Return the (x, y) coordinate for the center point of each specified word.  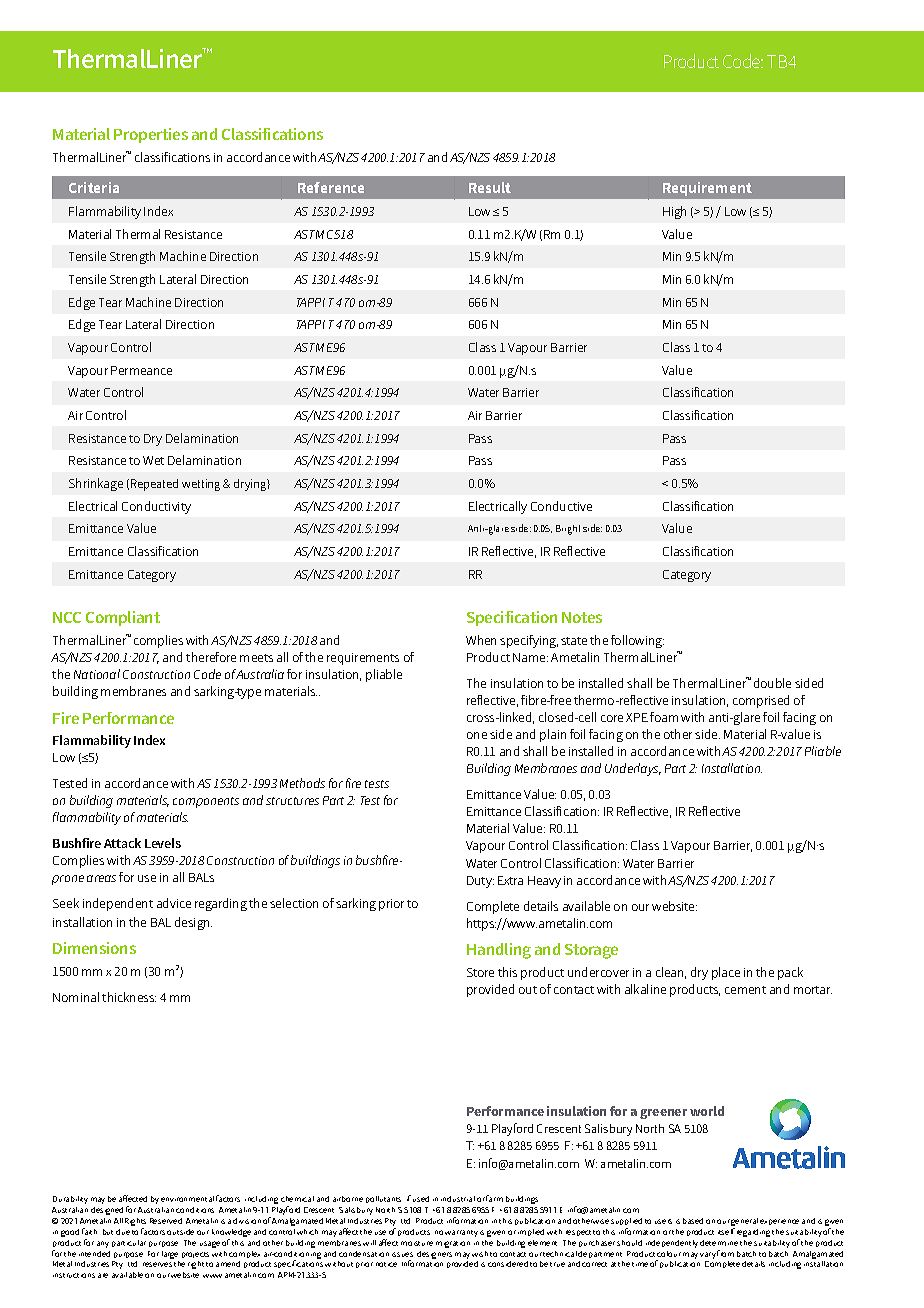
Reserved (166, 1221)
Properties (151, 135)
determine (719, 1243)
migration (453, 1244)
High (674, 212)
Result (490, 187)
